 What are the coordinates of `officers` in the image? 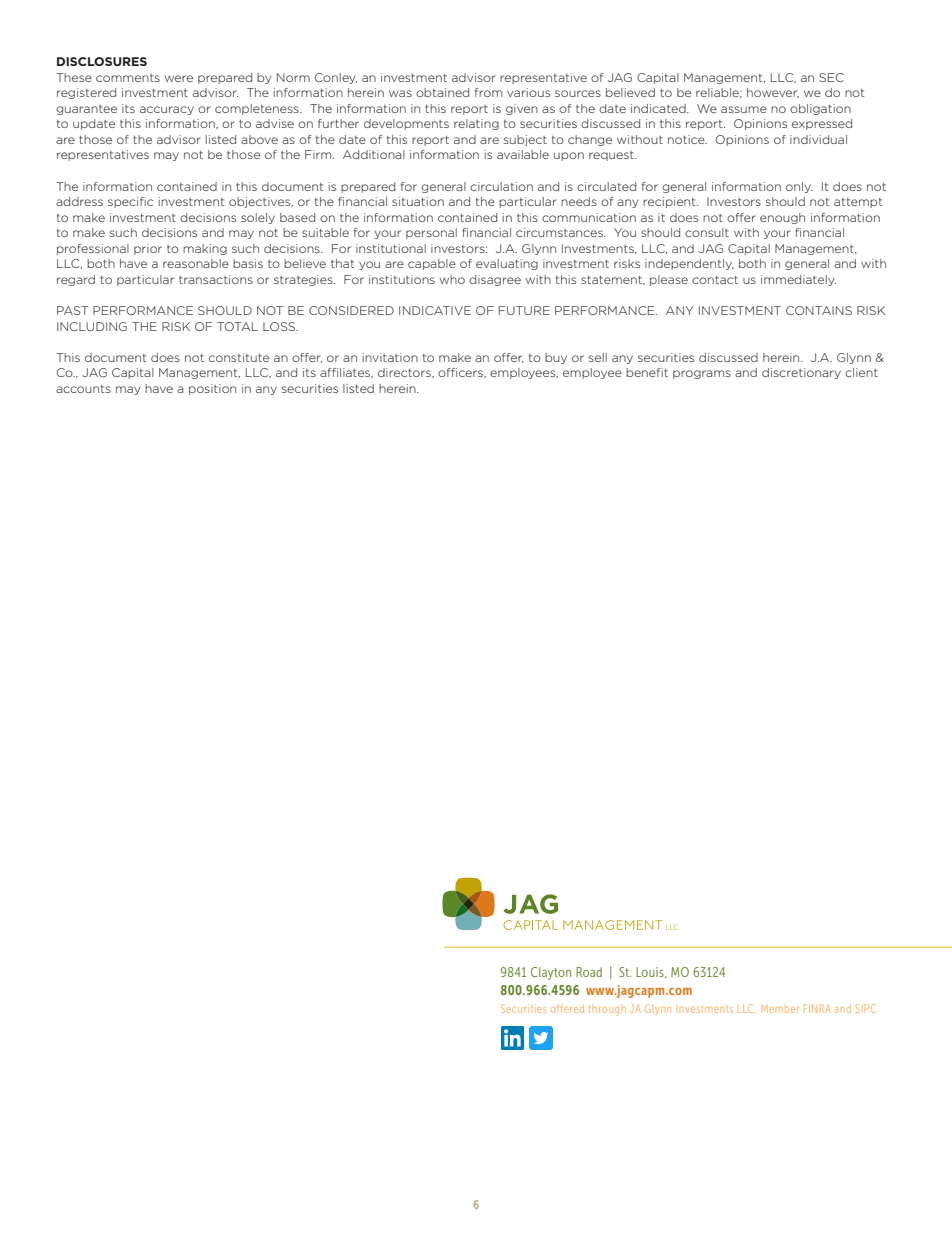 It's located at (461, 373).
